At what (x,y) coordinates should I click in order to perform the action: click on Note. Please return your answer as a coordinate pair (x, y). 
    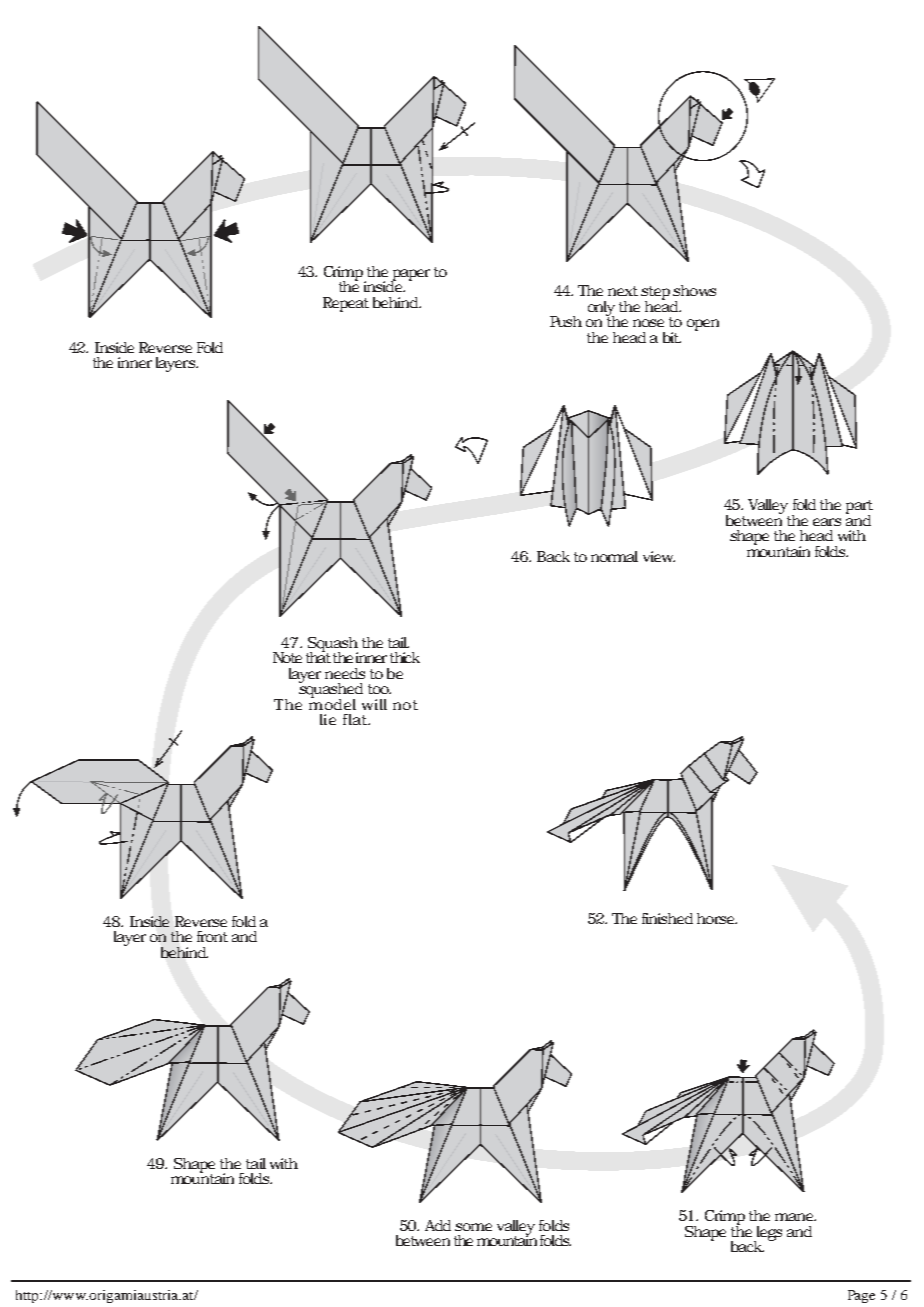
    Looking at the image, I should click on (287, 657).
